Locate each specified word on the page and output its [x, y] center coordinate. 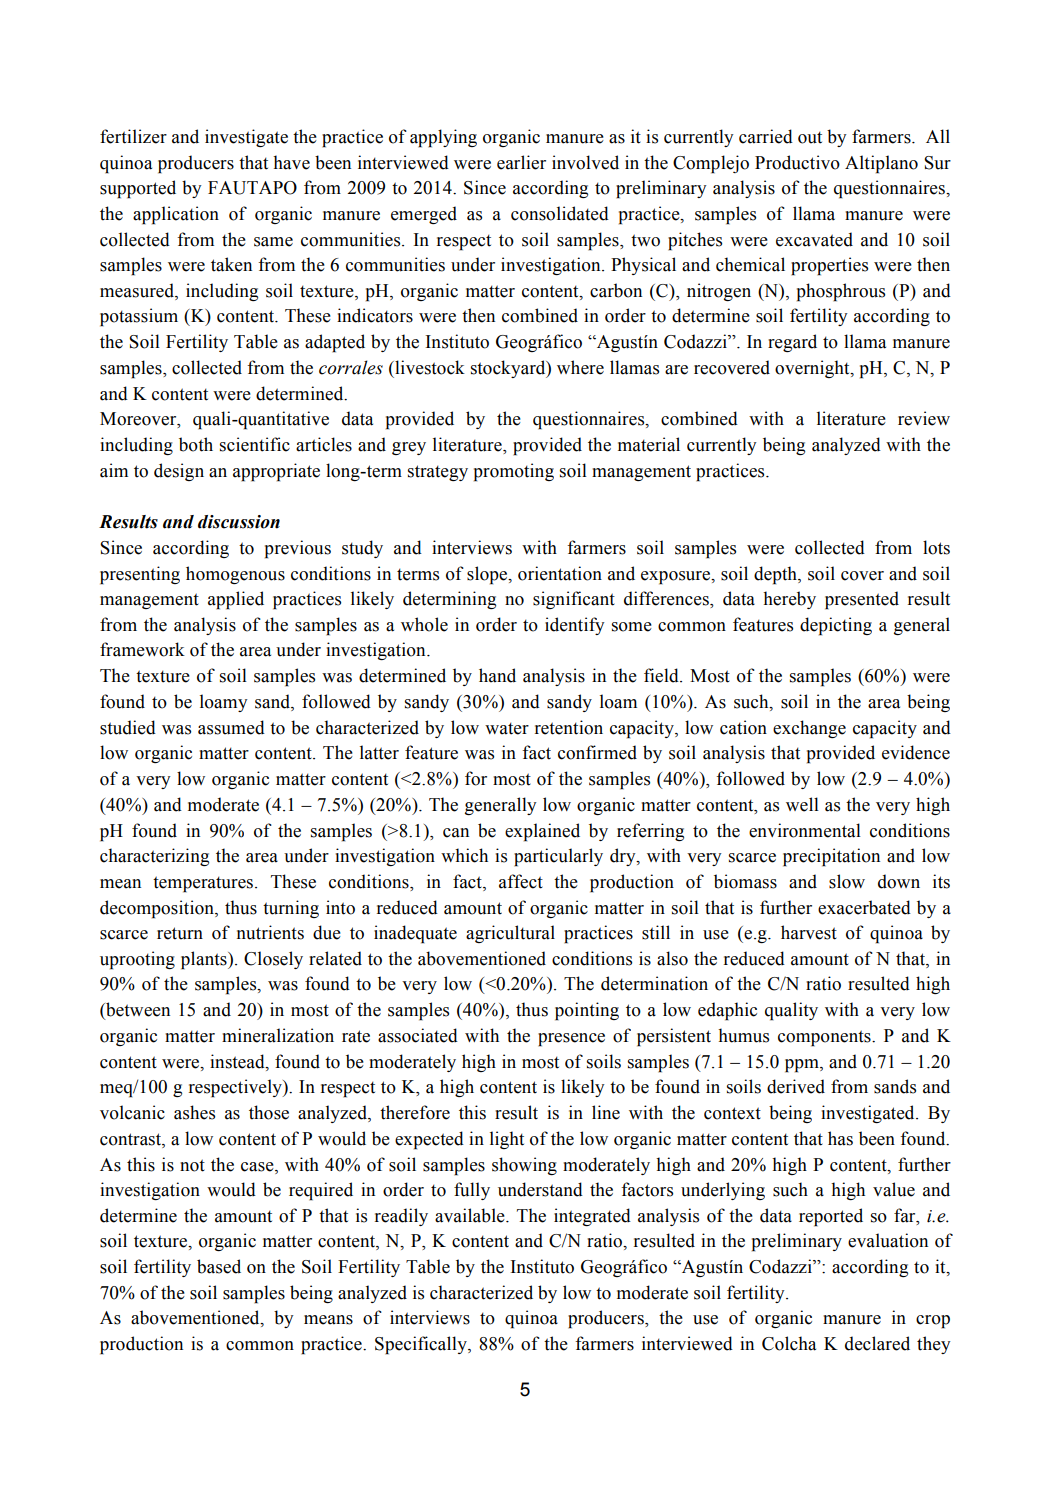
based [219, 1266]
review [924, 418]
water [507, 728]
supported [138, 189]
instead [238, 1061]
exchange [809, 729]
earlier [521, 162]
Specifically [422, 1345]
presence [571, 1040]
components [825, 1038]
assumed [231, 727]
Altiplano [881, 164]
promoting [514, 472]
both [196, 444]
